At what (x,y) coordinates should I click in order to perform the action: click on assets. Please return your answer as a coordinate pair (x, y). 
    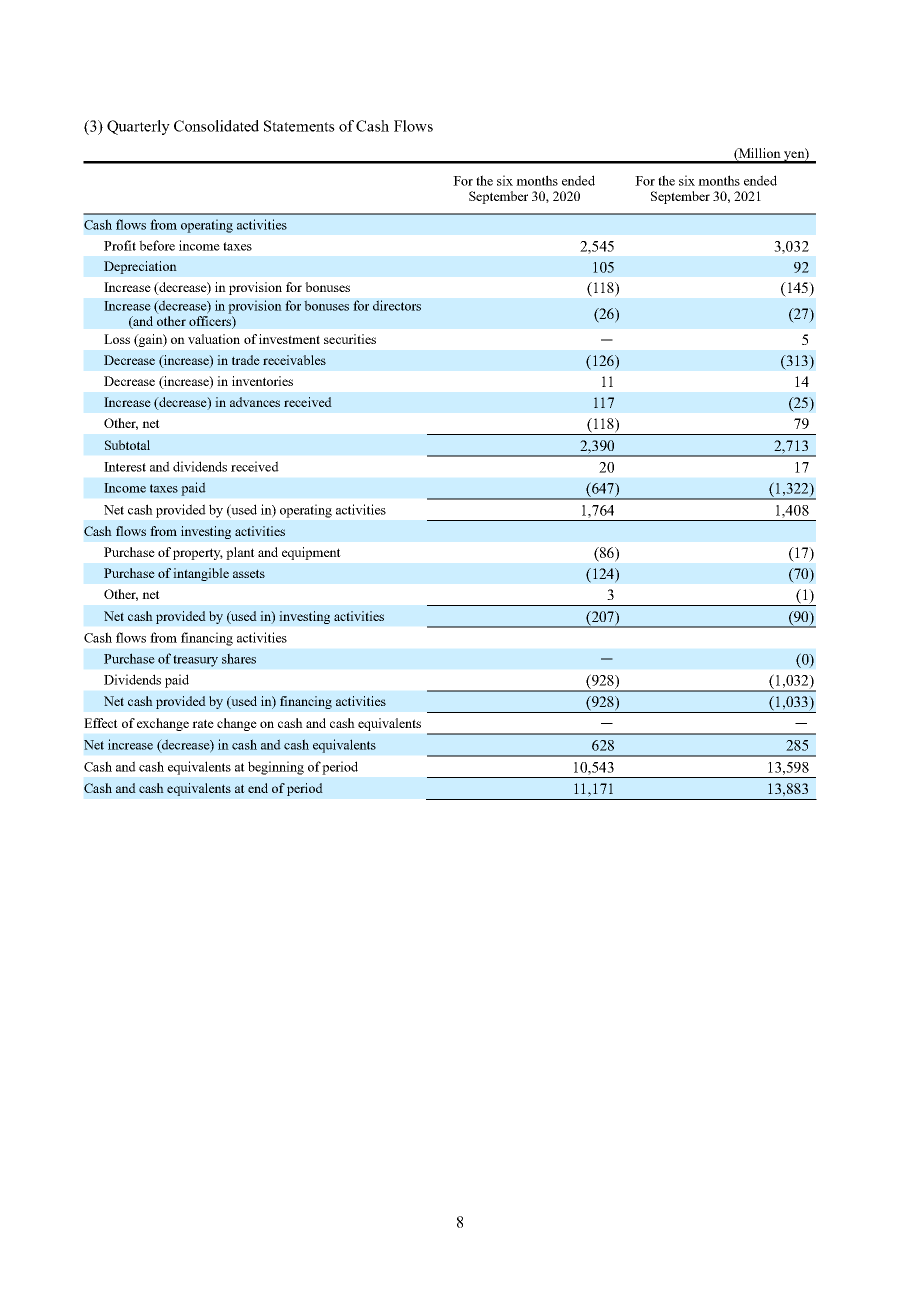
    Looking at the image, I should click on (249, 573).
